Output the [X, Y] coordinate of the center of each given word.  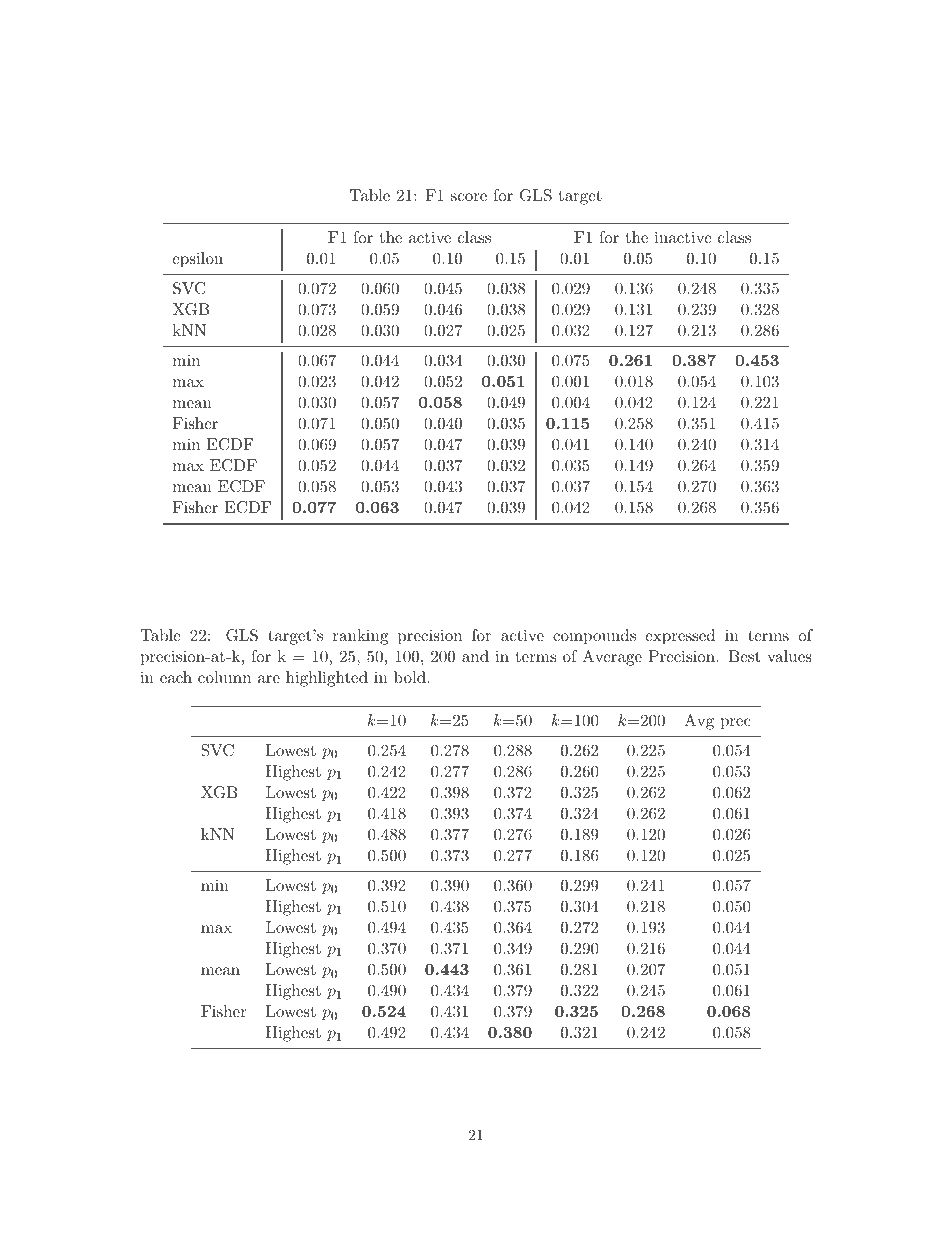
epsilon [197, 260]
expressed [680, 637]
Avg [699, 722]
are [269, 679]
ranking [360, 637]
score [469, 197]
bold [411, 677]
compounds [594, 637]
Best [744, 656]
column [224, 677]
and [475, 656]
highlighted [327, 679]
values [789, 656]
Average [612, 658]
